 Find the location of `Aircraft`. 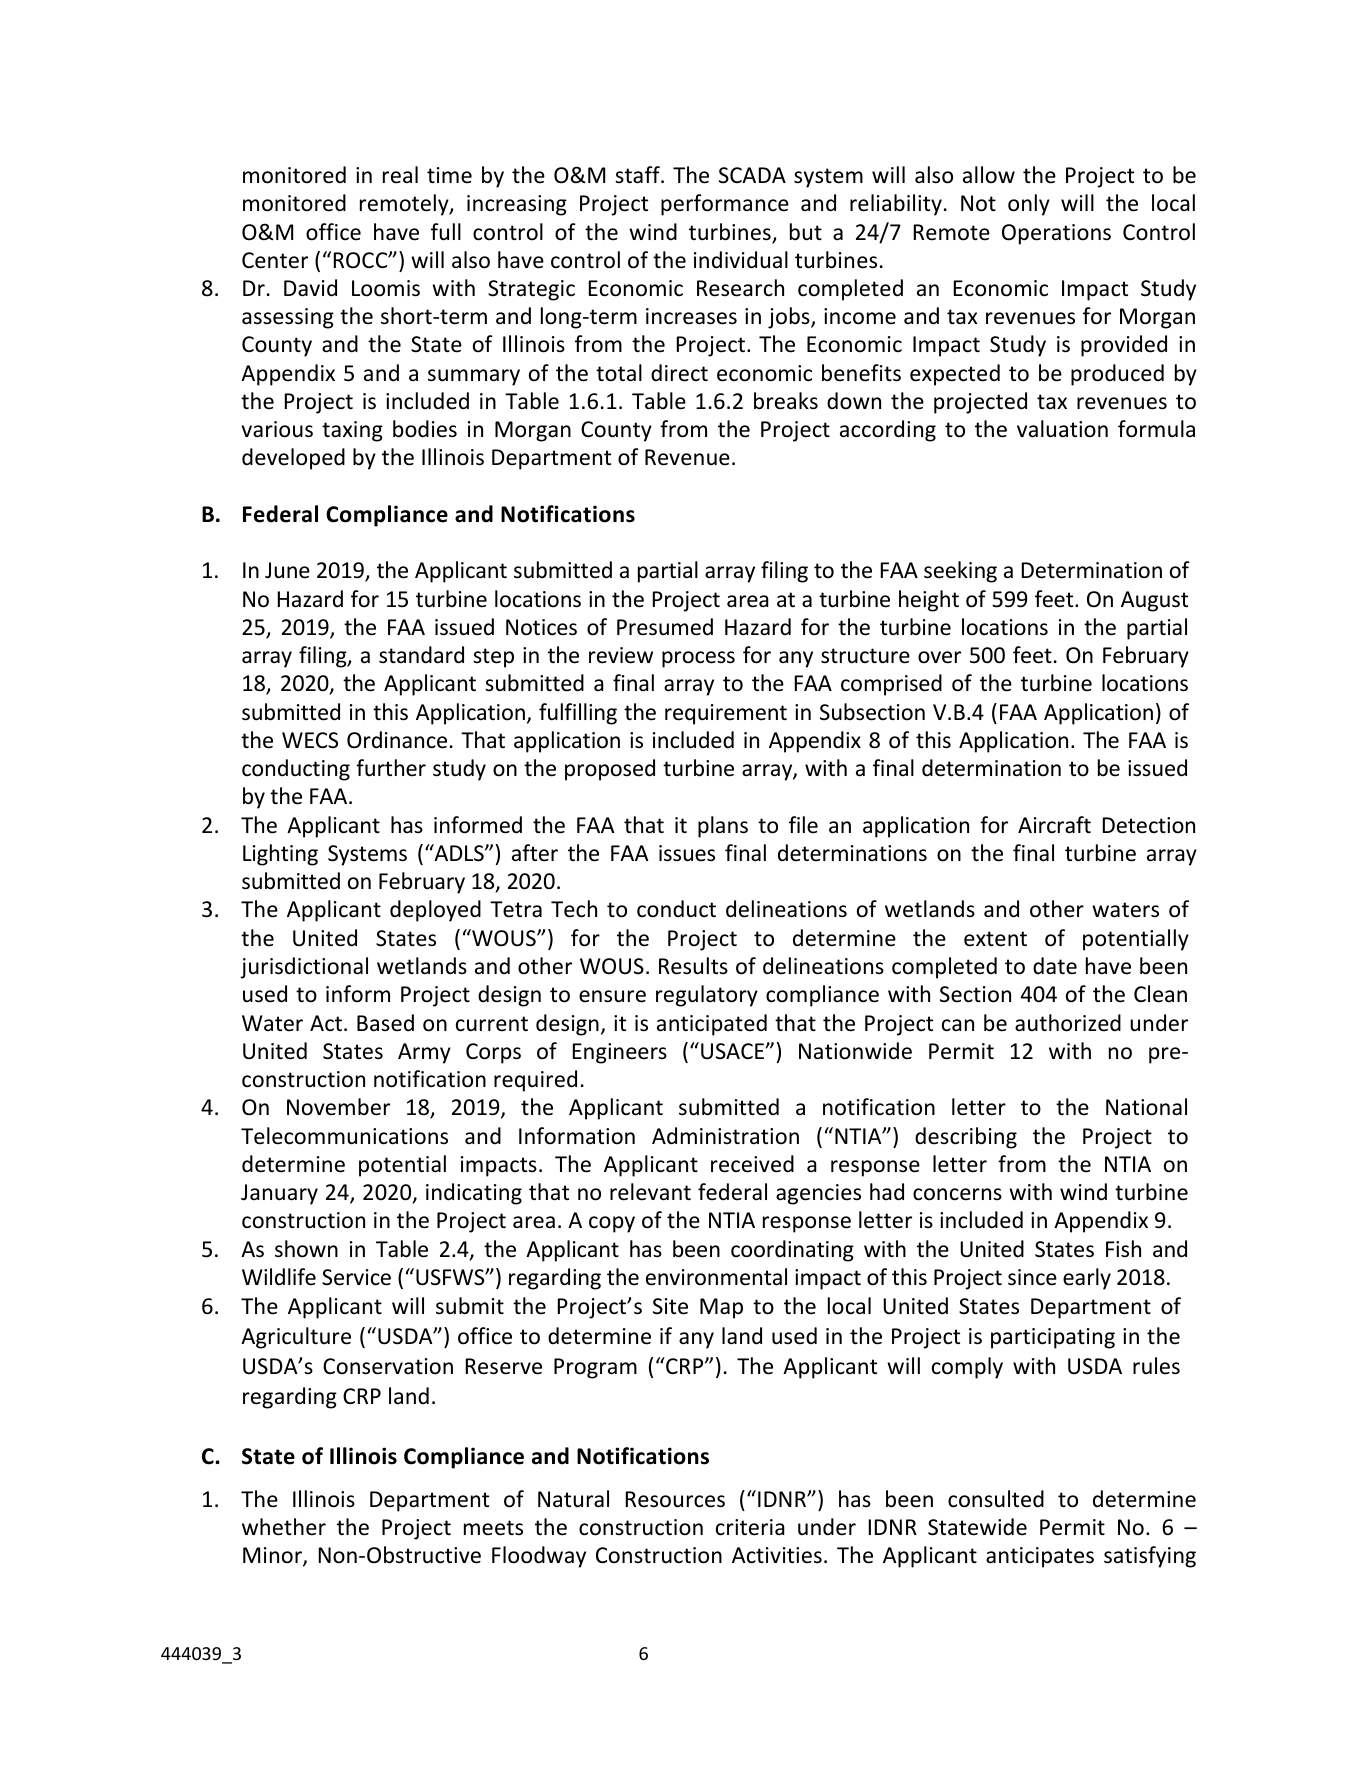

Aircraft is located at coordinates (1054, 825).
